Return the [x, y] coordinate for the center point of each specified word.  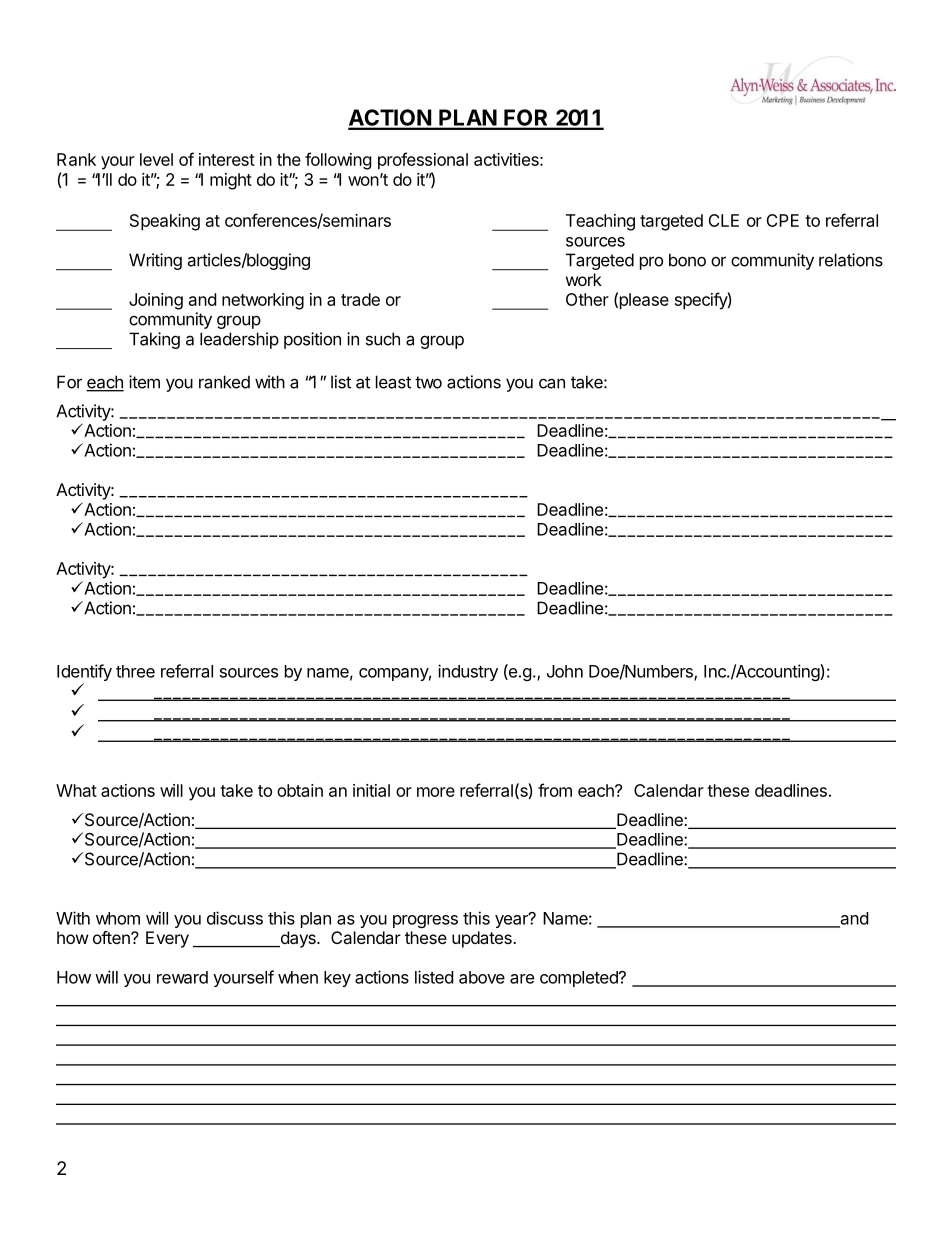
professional [423, 161]
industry [468, 672]
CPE [782, 220]
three [135, 671]
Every [167, 939]
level [156, 159]
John [565, 671]
